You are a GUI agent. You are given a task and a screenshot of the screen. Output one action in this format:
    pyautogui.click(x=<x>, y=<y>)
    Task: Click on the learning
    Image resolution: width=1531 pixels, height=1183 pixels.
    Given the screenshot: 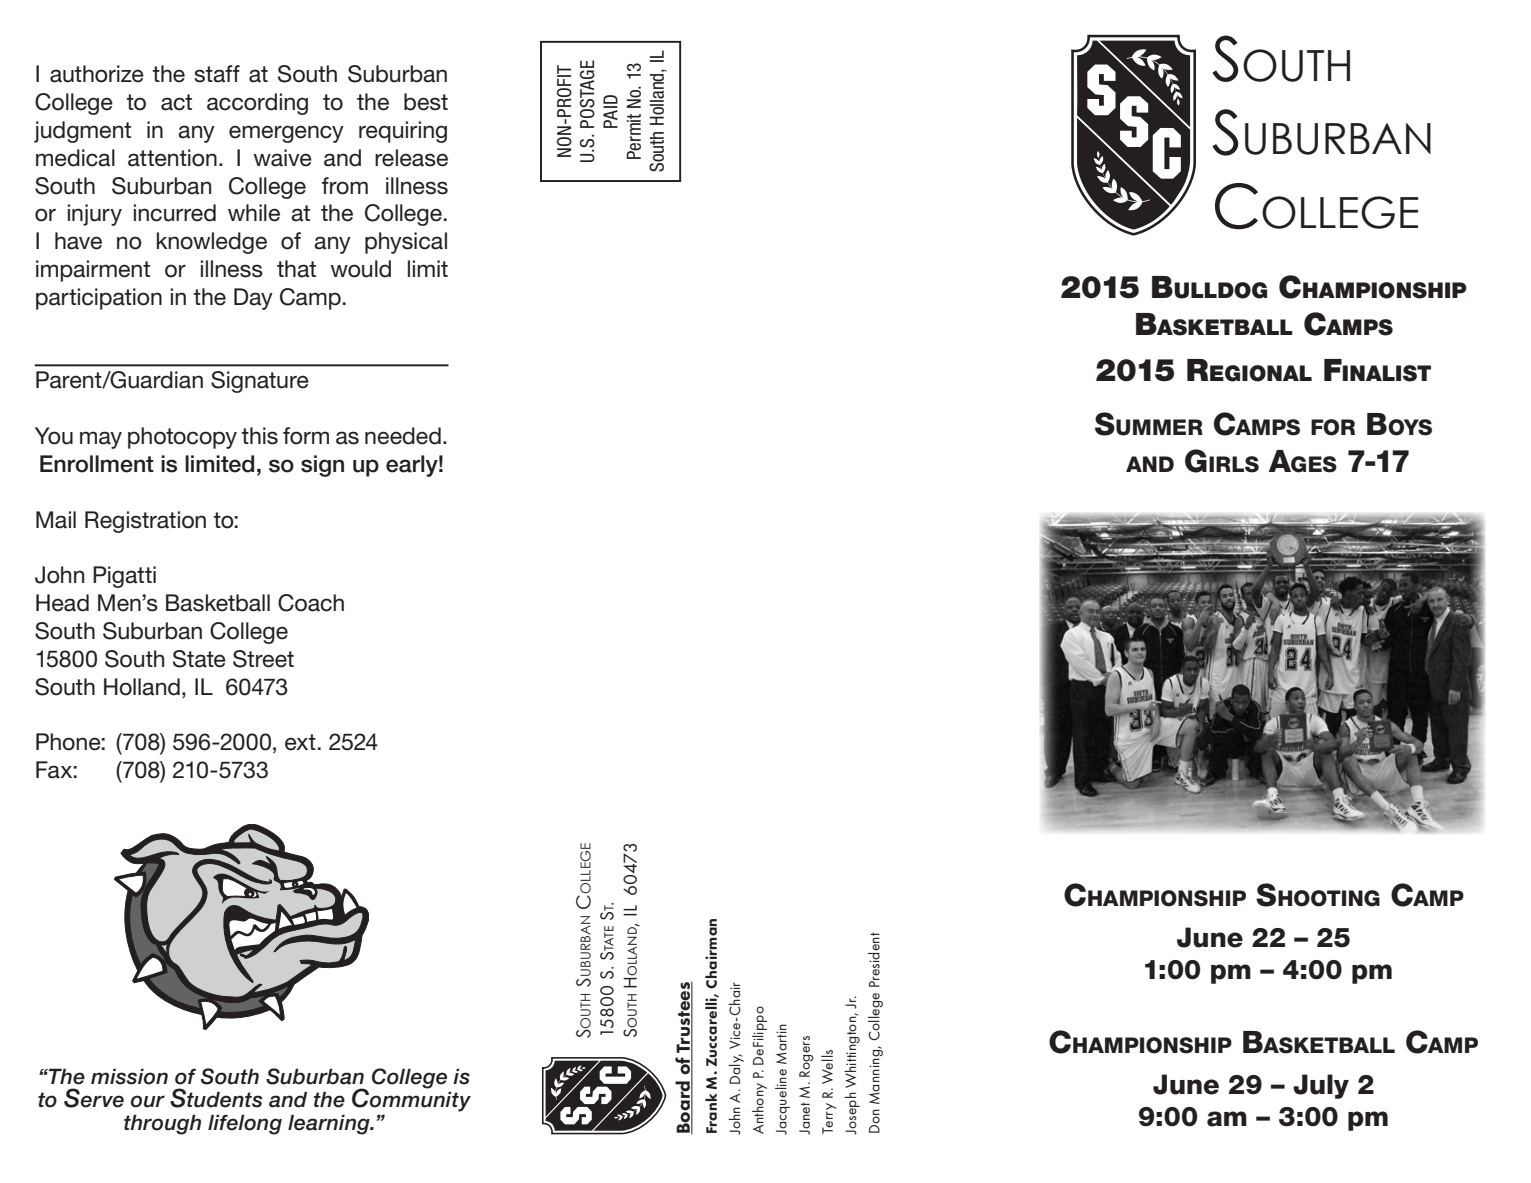 What is the action you would take?
    pyautogui.click(x=330, y=1125)
